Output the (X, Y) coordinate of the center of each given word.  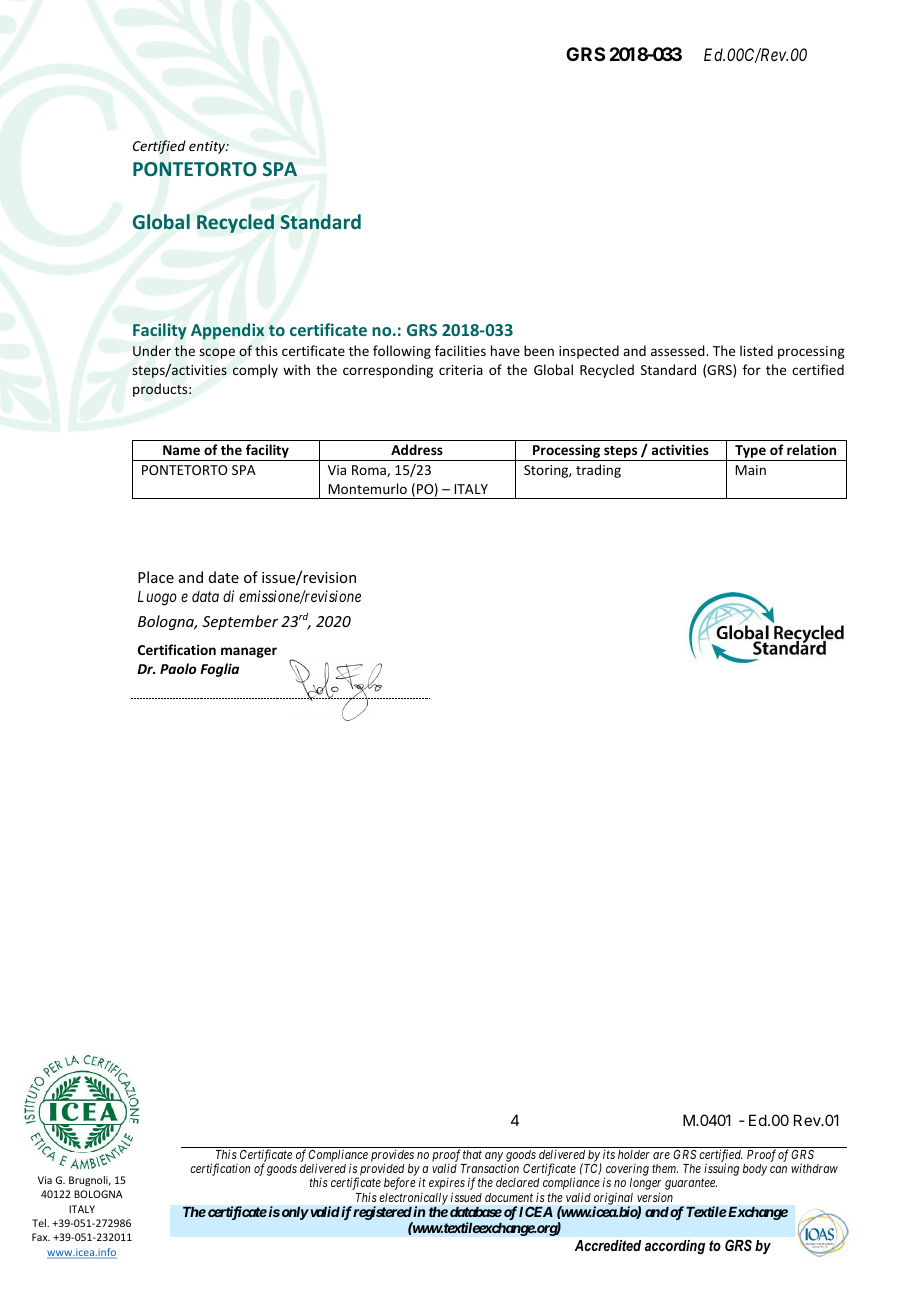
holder (634, 1154)
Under (152, 350)
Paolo (178, 668)
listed (756, 350)
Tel (40, 1223)
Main (750, 470)
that (472, 1154)
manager (249, 652)
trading (598, 471)
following (402, 352)
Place (156, 577)
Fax (41, 1237)
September (240, 622)
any (494, 1157)
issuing (721, 1169)
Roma (370, 471)
